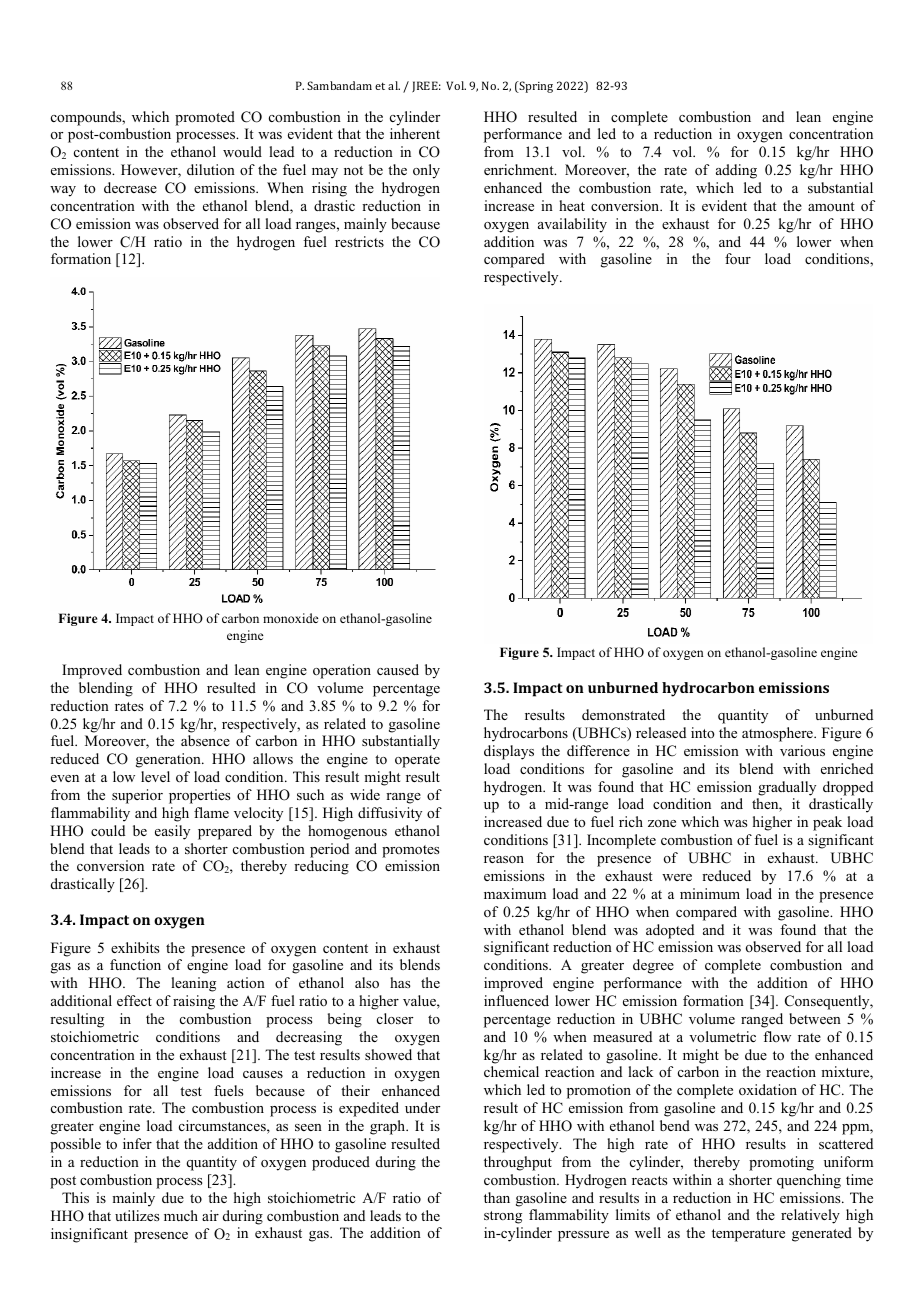  Describe the element at coordinates (778, 734) in the screenshot. I see `atmosphere` at that location.
